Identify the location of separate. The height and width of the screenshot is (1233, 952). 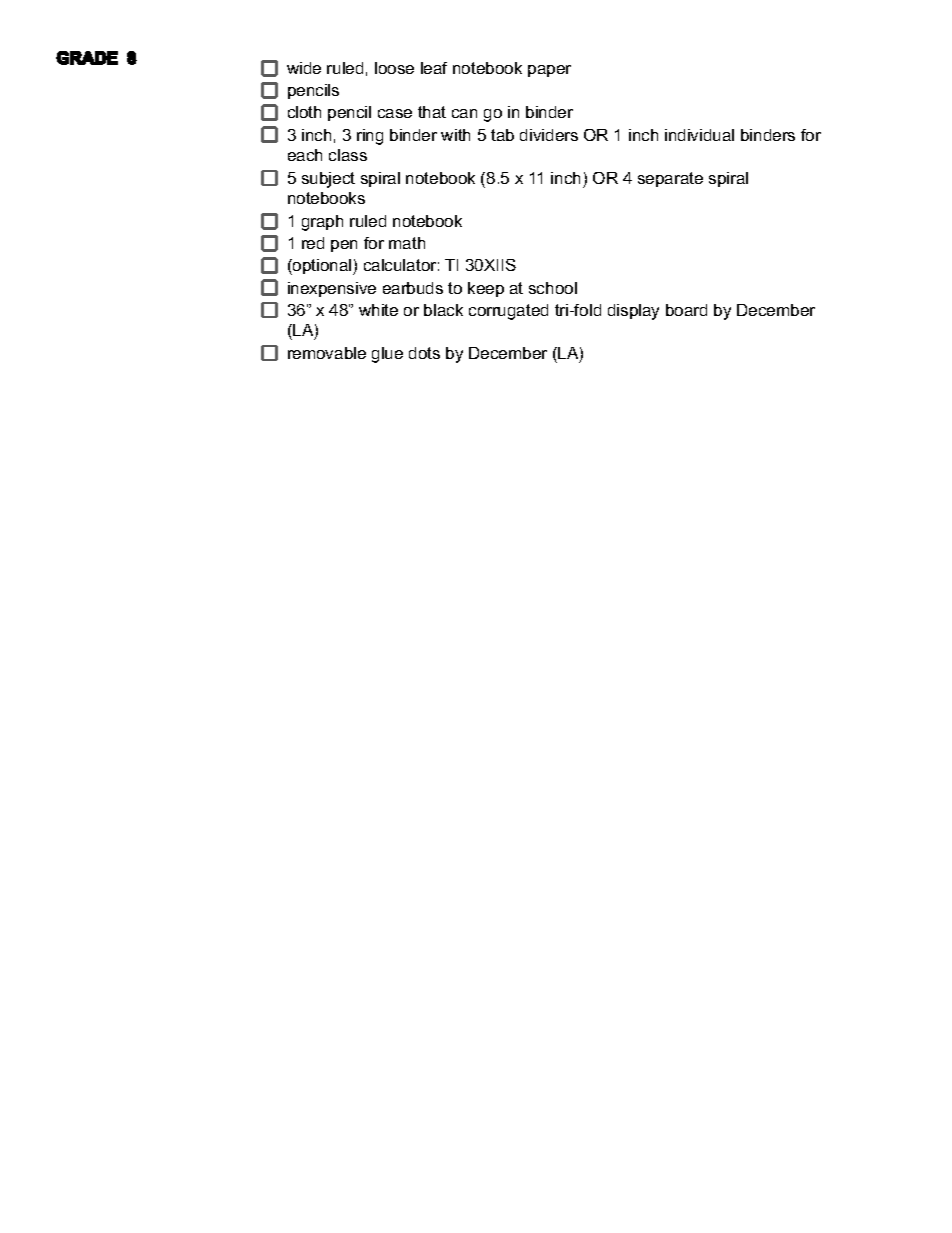
(670, 179).
